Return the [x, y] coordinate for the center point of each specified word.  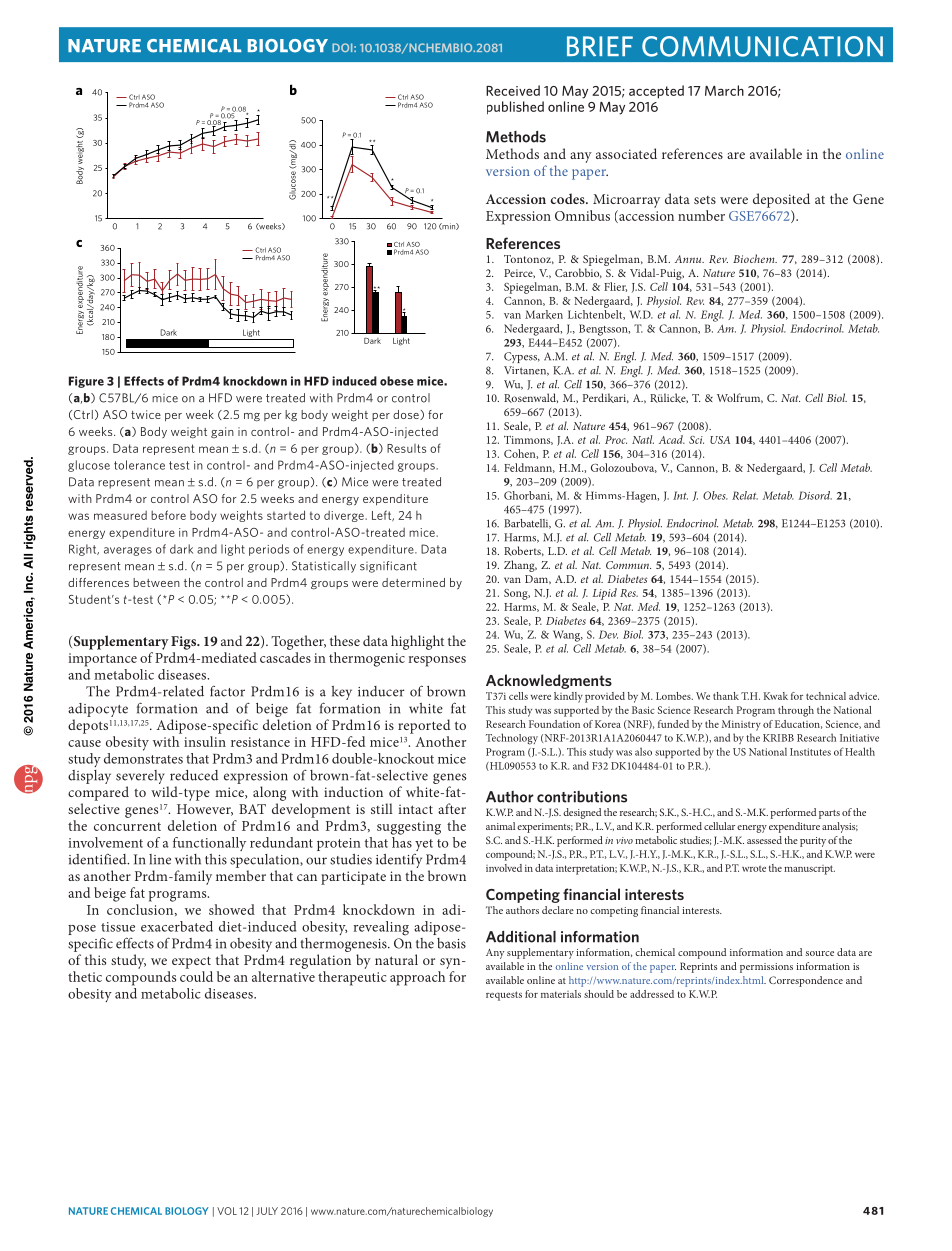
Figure [86, 382]
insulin [205, 741]
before [168, 515]
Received [513, 90]
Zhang [520, 566]
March [724, 90]
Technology [512, 739]
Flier [615, 287]
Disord [815, 495]
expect [191, 962]
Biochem [755, 258]
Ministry [741, 725]
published [515, 108]
